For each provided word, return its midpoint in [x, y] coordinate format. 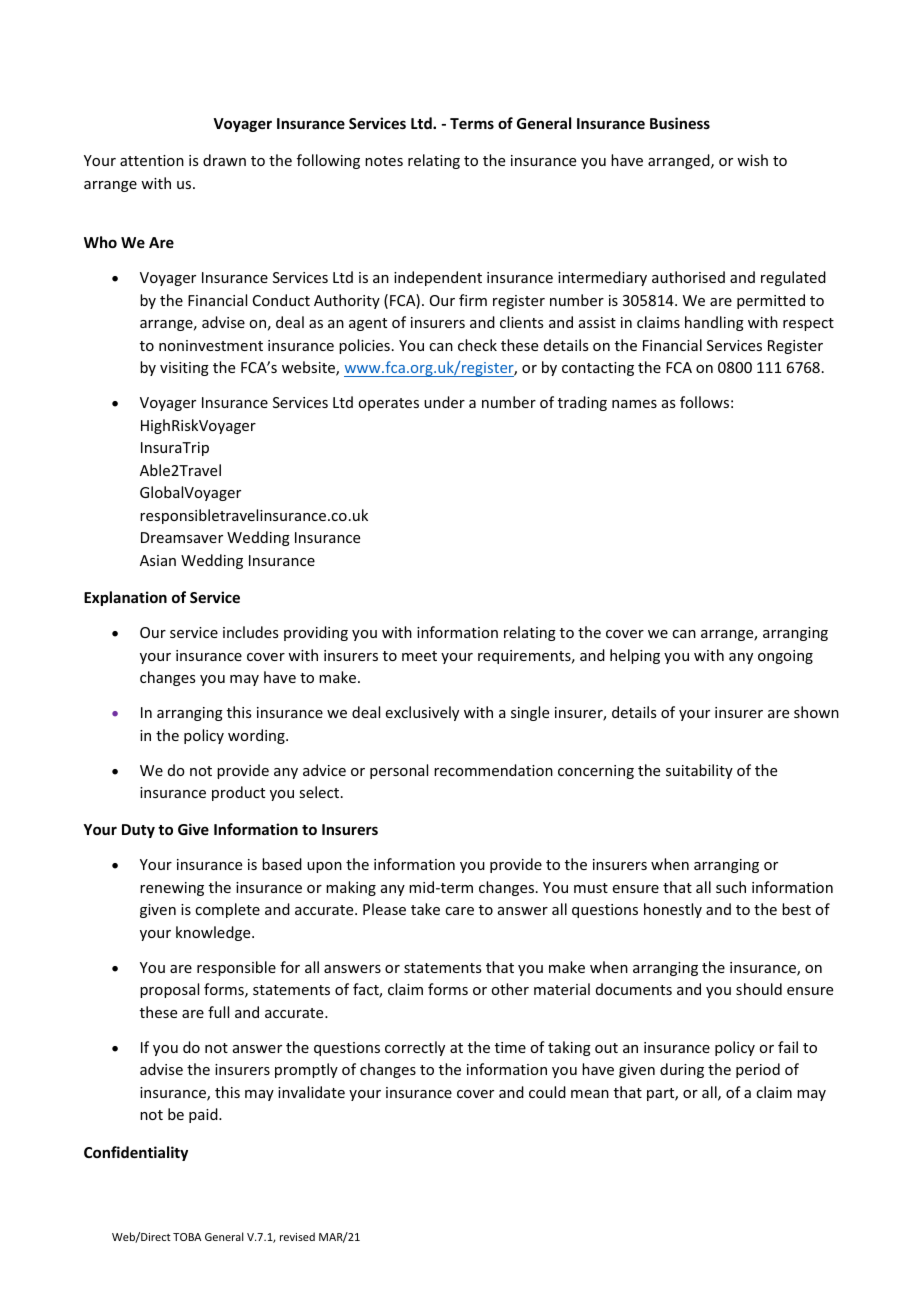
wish [752, 160]
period [758, 1070]
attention [152, 160]
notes [384, 161]
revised [297, 1236]
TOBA [187, 1237]
